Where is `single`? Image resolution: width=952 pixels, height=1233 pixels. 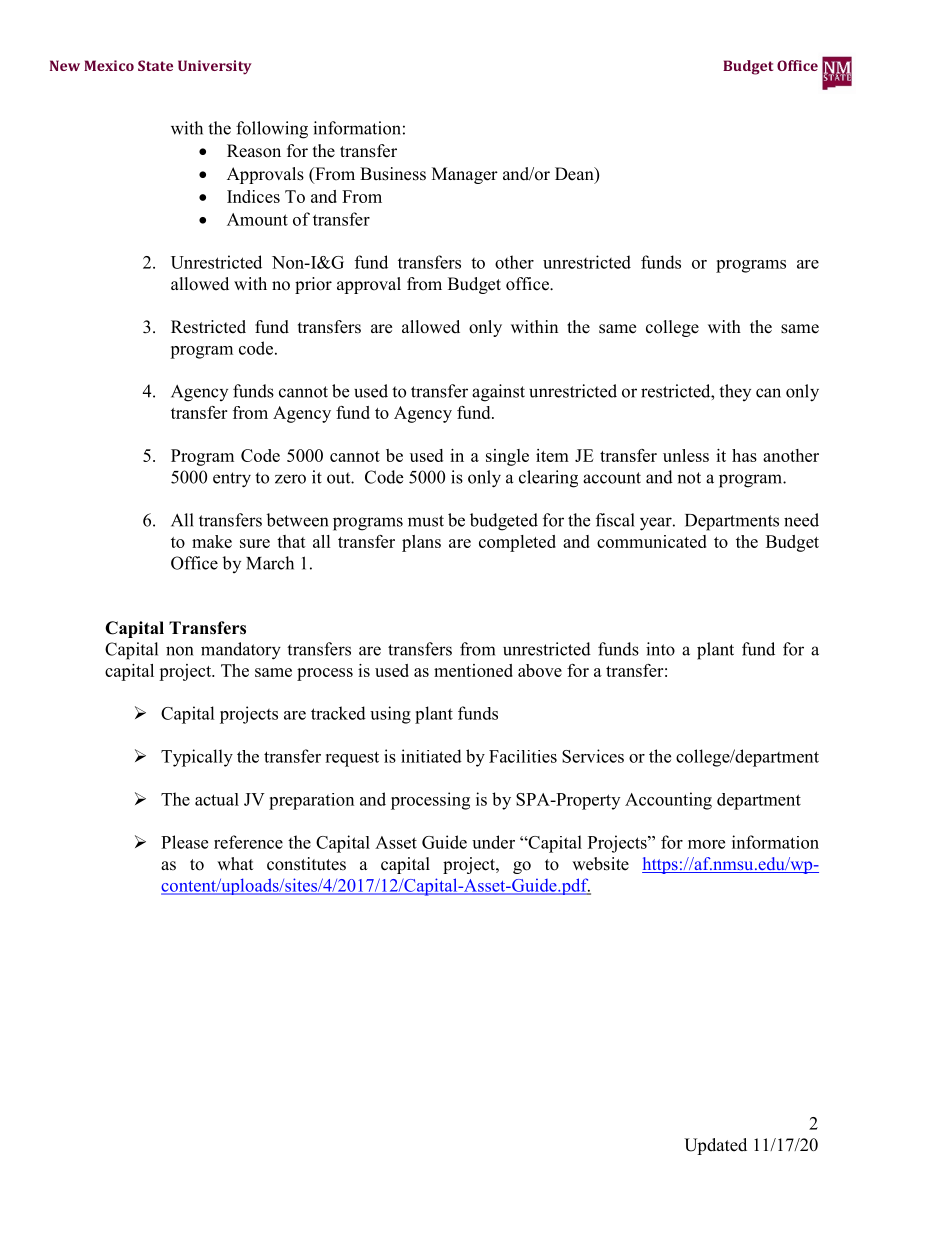
single is located at coordinates (507, 457).
